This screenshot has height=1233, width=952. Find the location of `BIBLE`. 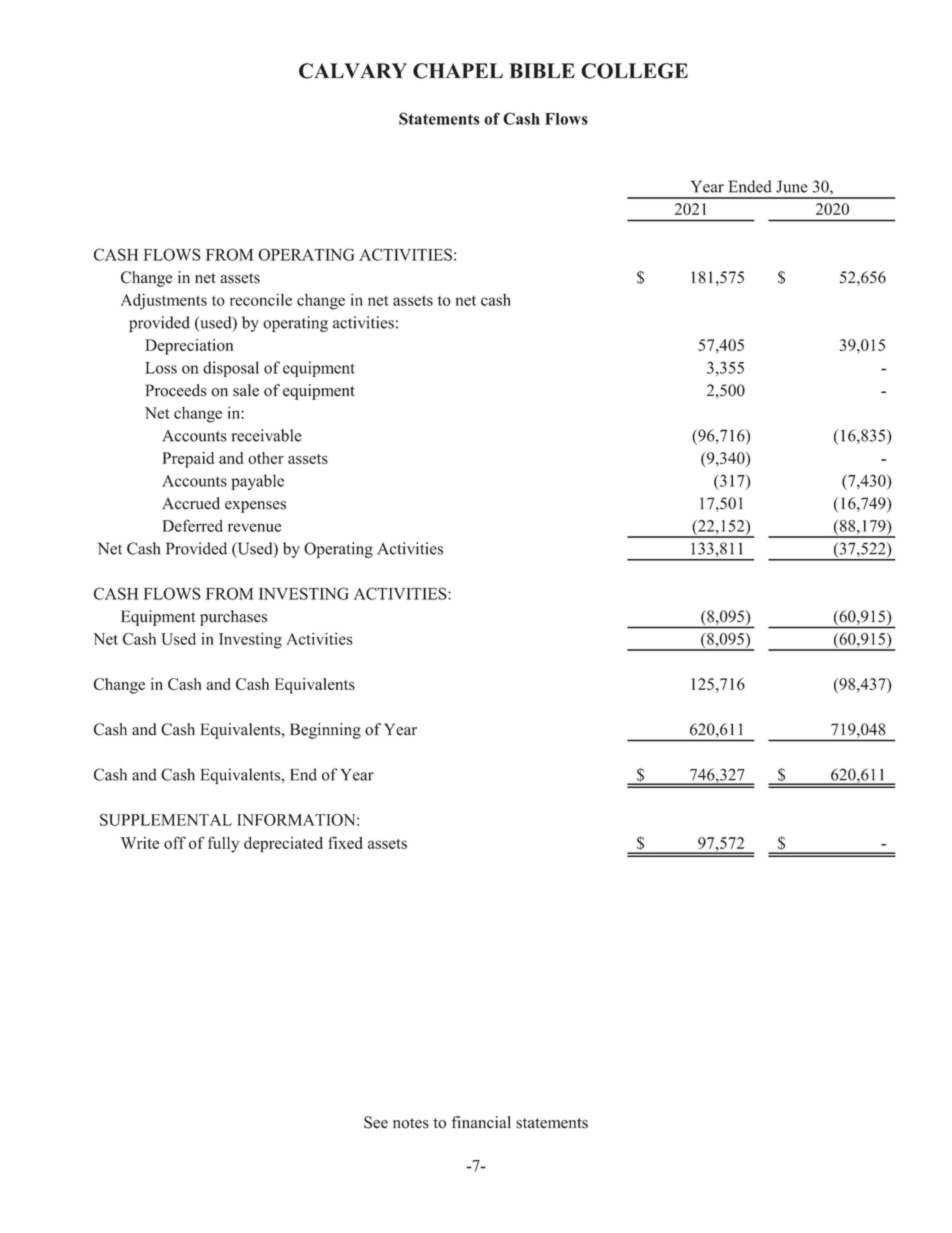

BIBLE is located at coordinates (542, 70).
